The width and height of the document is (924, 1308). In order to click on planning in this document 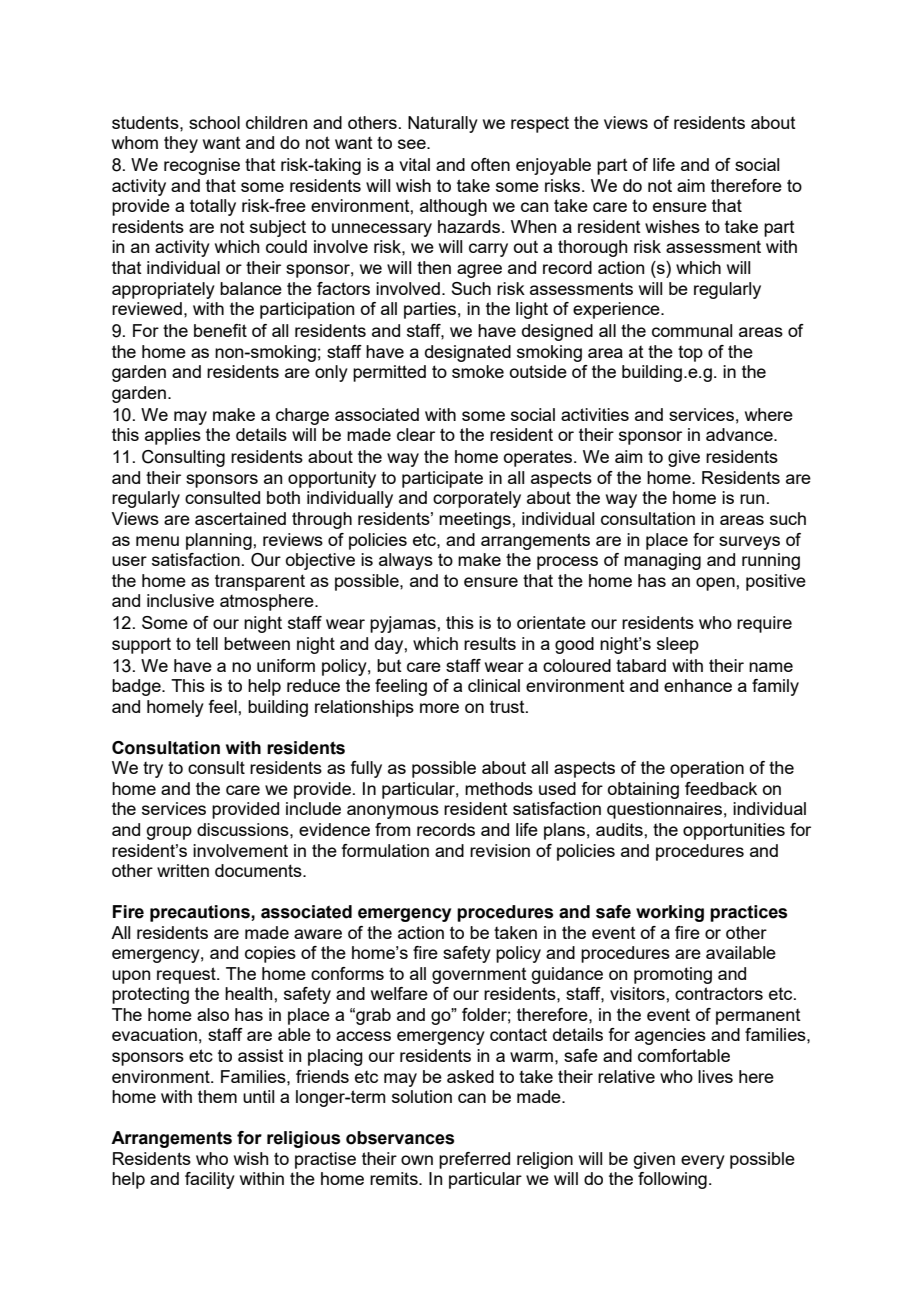, I will do `click(220, 541)`.
